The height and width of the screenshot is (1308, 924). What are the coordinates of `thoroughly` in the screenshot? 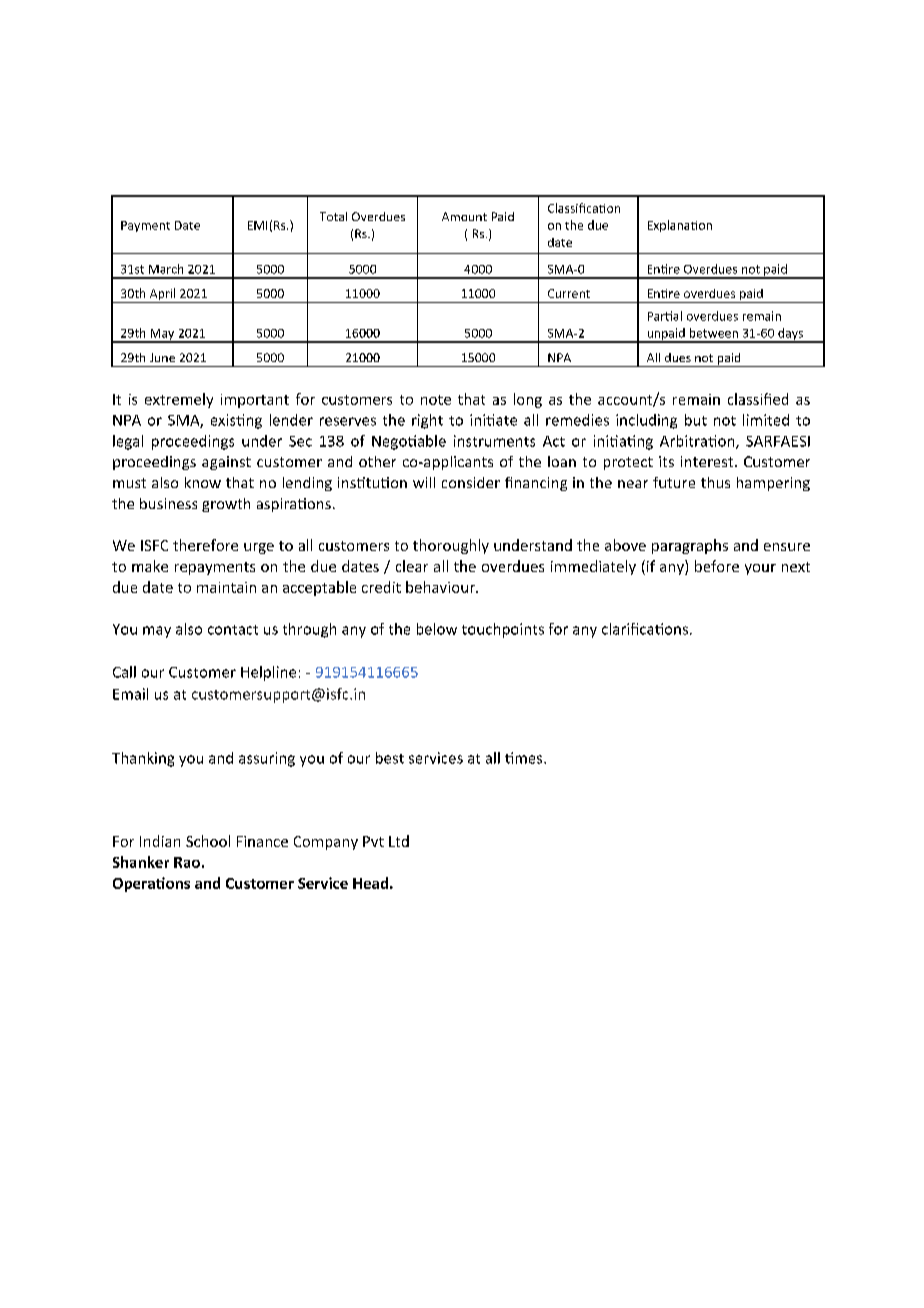 It's located at (451, 546).
